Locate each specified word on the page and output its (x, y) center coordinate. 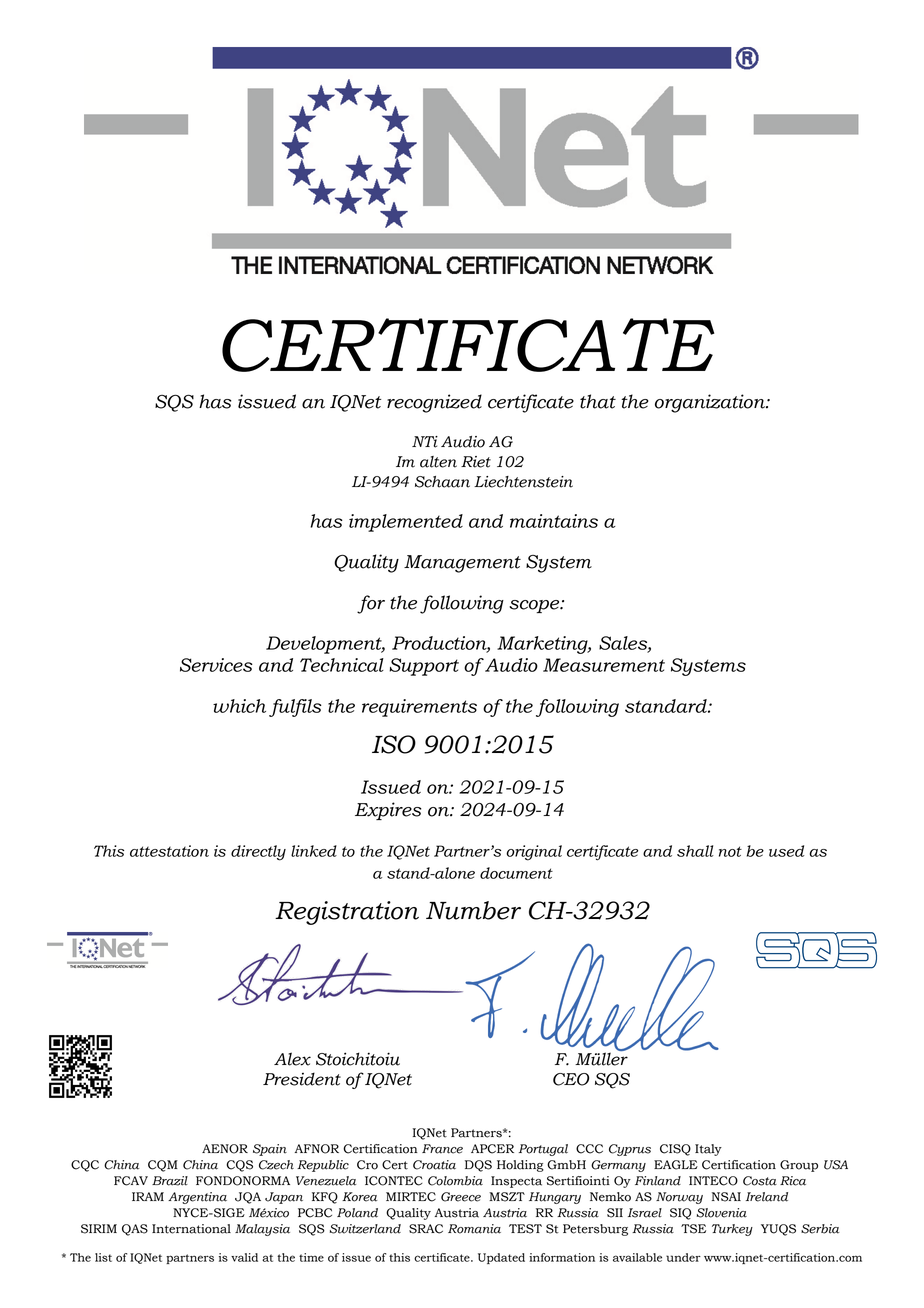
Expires (388, 811)
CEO (571, 1079)
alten (438, 462)
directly (258, 853)
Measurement (604, 665)
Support (424, 667)
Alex (292, 1059)
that (598, 401)
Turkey (732, 1230)
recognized (434, 403)
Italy (708, 1150)
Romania (474, 1229)
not (730, 851)
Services (216, 665)
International (191, 1229)
